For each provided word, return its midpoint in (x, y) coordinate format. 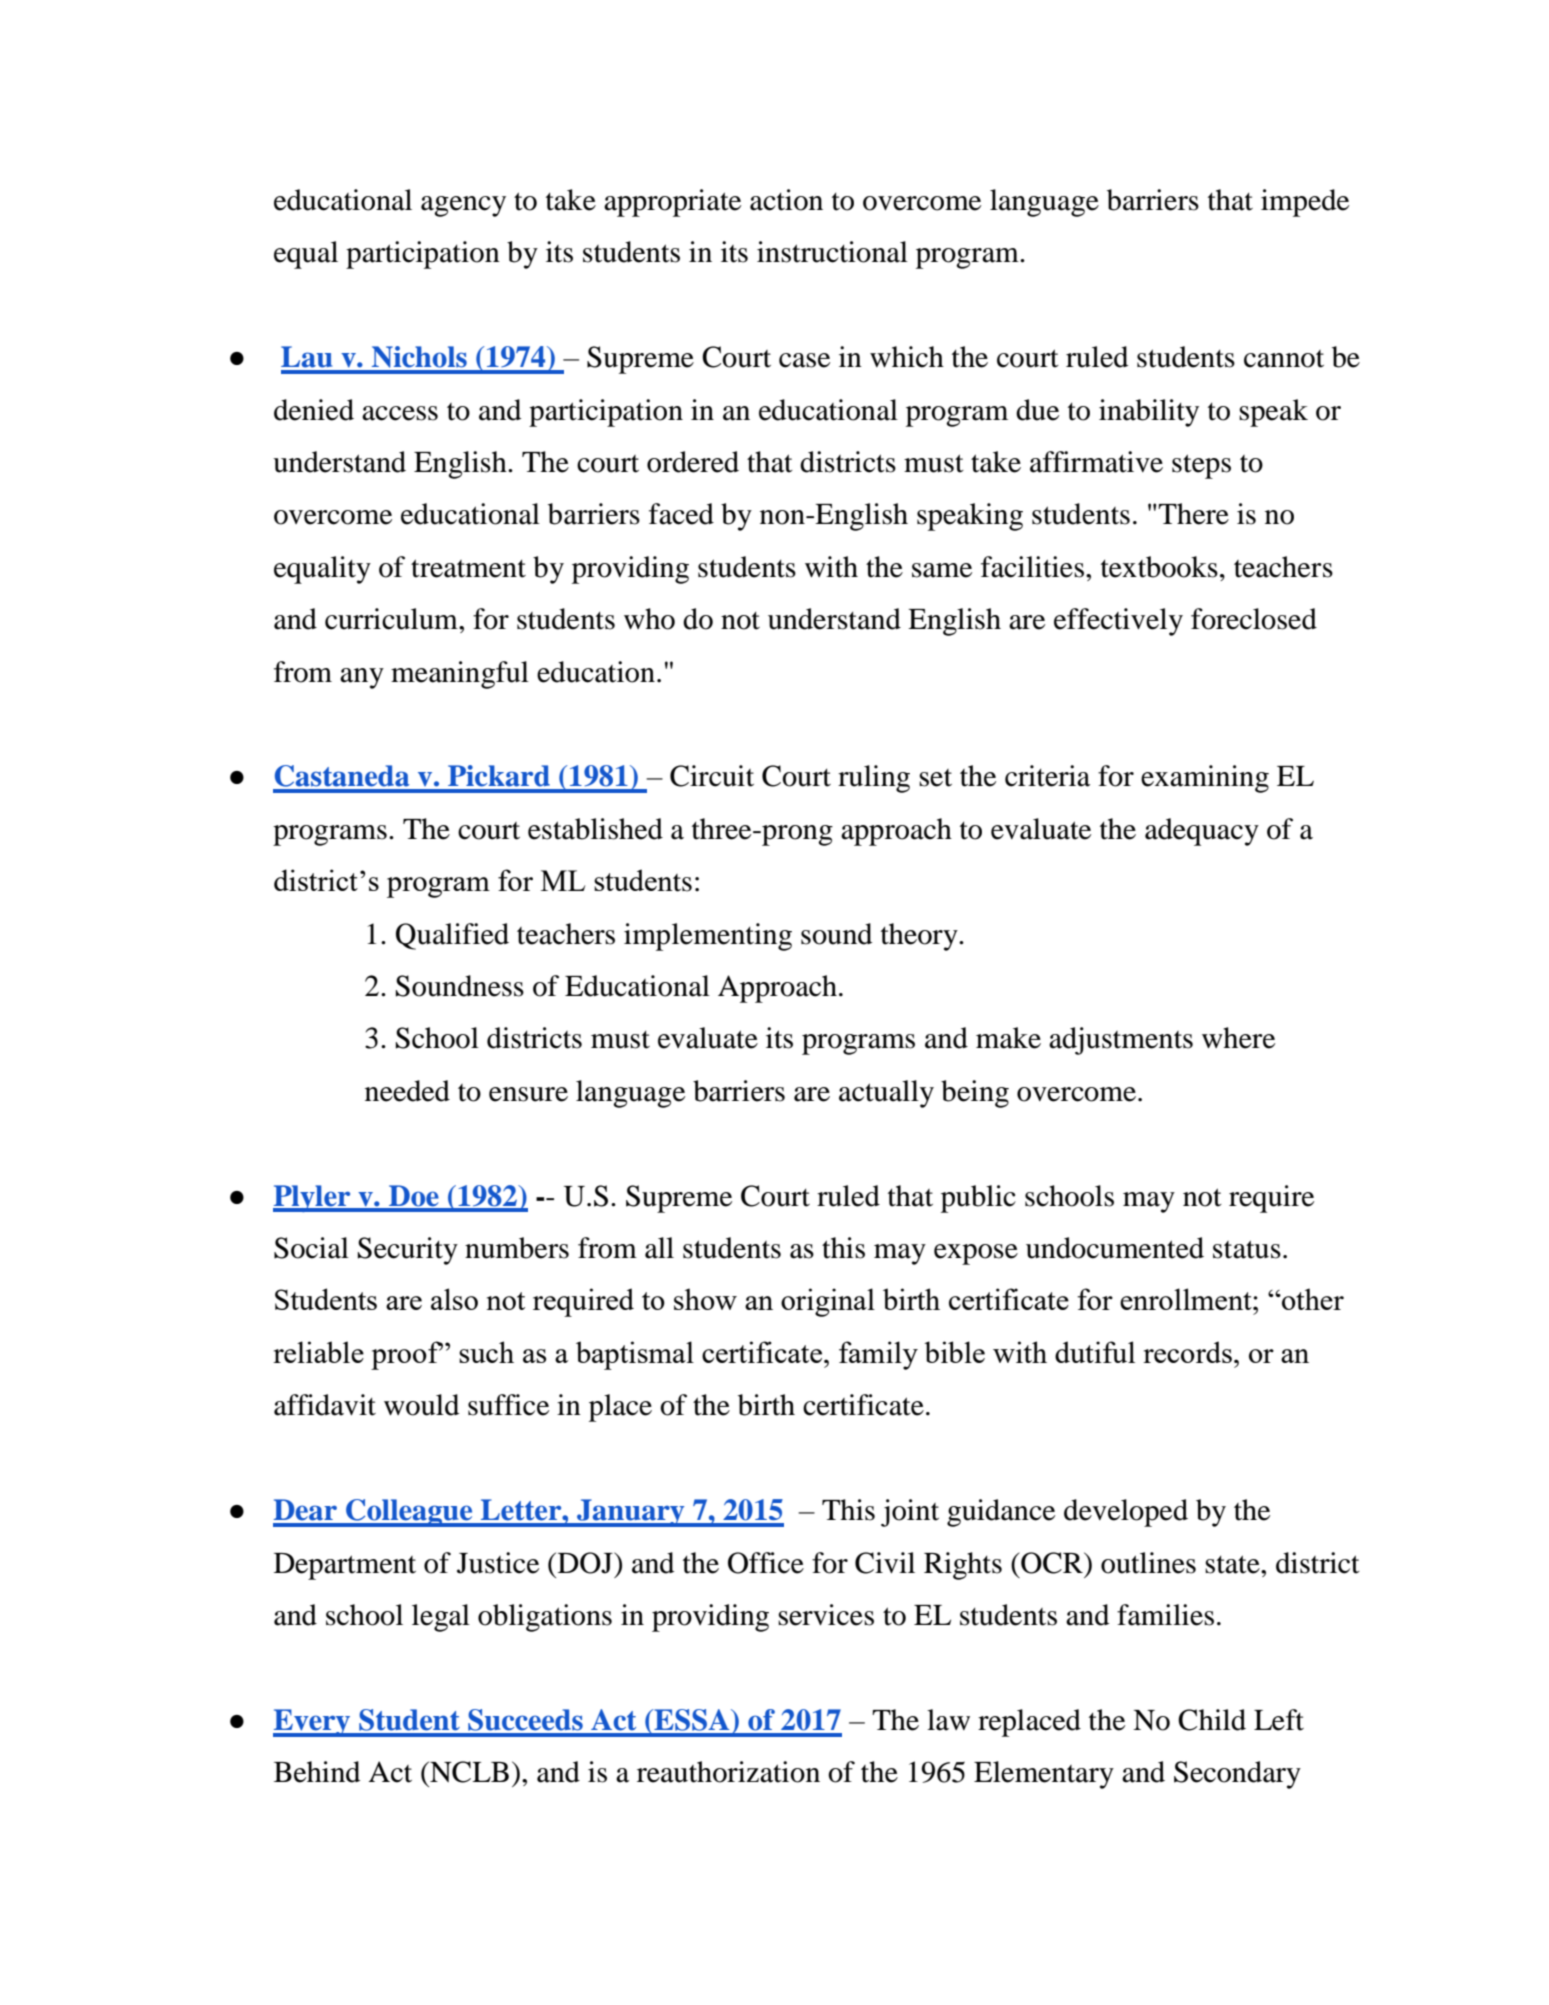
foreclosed (1254, 619)
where (1238, 1038)
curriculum (392, 619)
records (1187, 1352)
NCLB (468, 1772)
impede (1305, 203)
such (486, 1352)
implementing (708, 937)
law (948, 1720)
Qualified (452, 936)
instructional (832, 252)
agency (463, 206)
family (878, 1355)
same (942, 570)
